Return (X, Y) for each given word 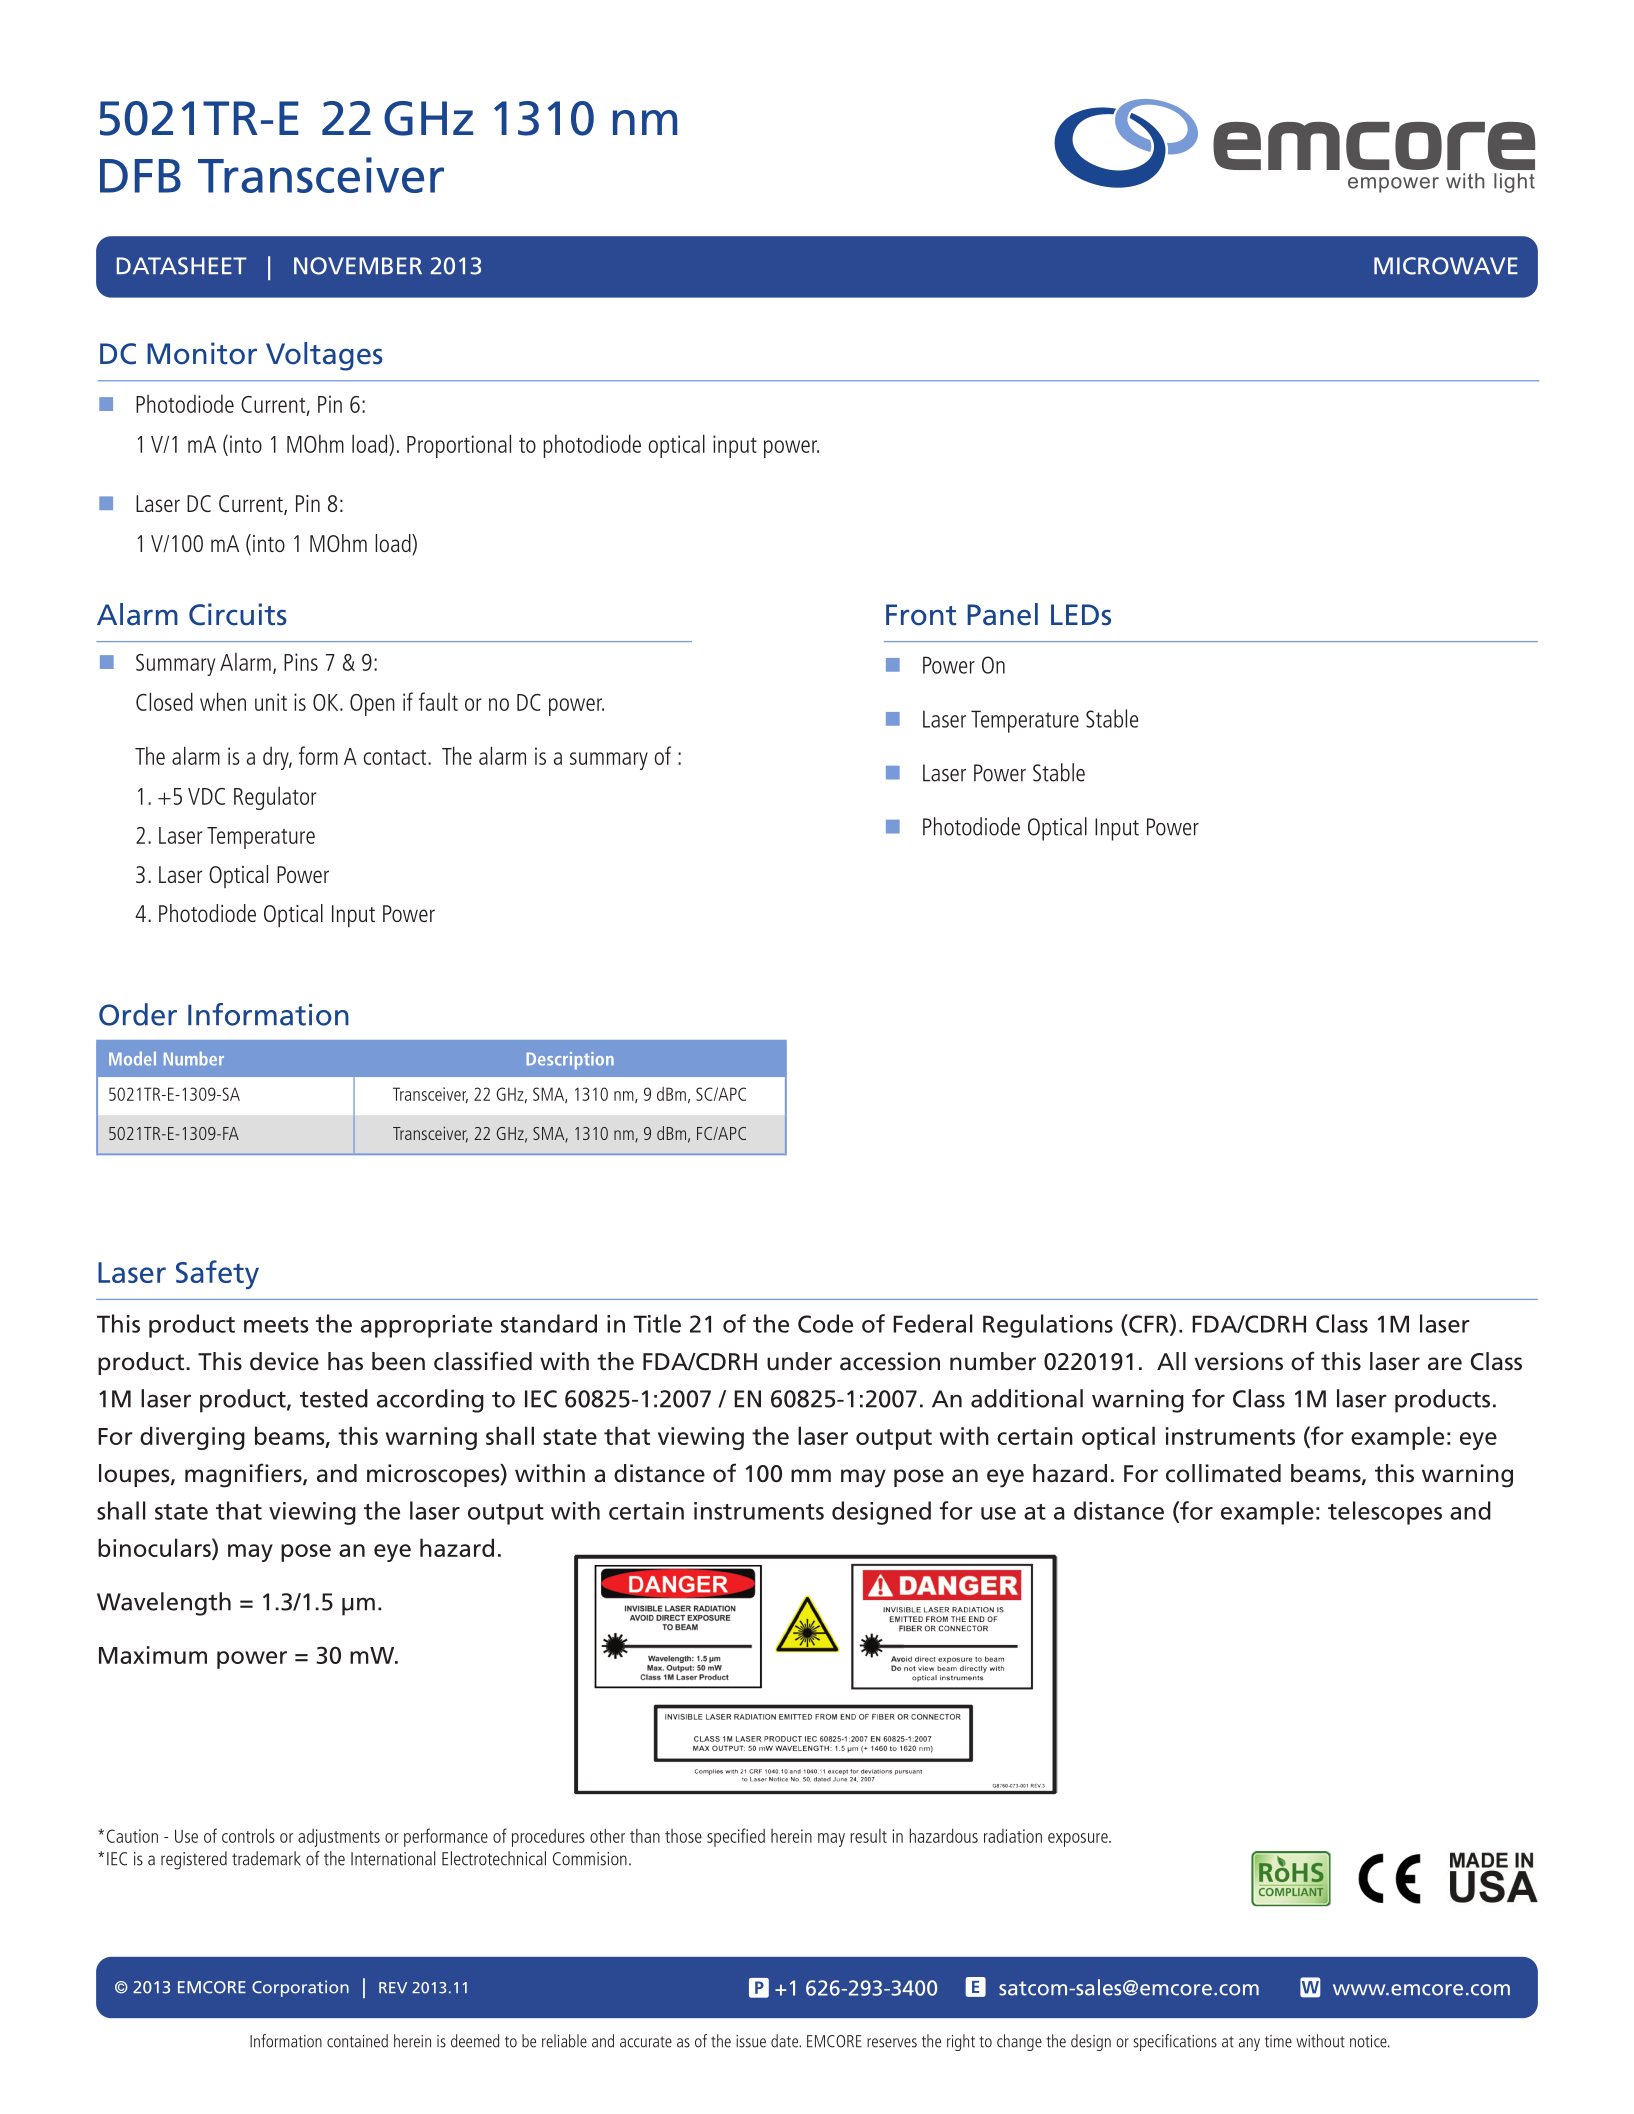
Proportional (459, 446)
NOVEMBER (358, 266)
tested (334, 1398)
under (799, 1361)
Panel (1002, 614)
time (1278, 2041)
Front (921, 615)
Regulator (275, 798)
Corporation (300, 1988)
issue (751, 2041)
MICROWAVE (1446, 266)
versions (1239, 1361)
